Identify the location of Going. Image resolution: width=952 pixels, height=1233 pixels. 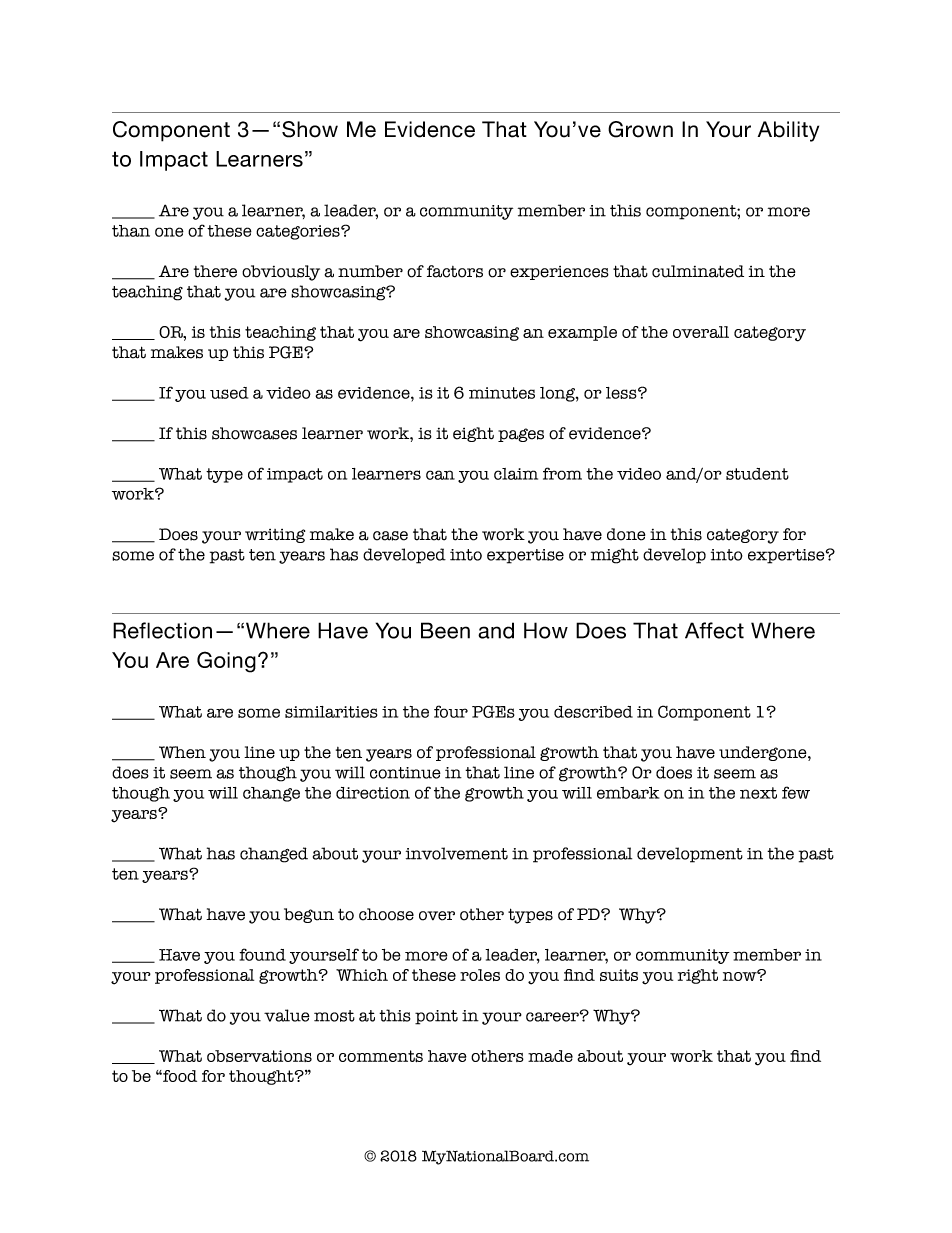
(226, 662).
